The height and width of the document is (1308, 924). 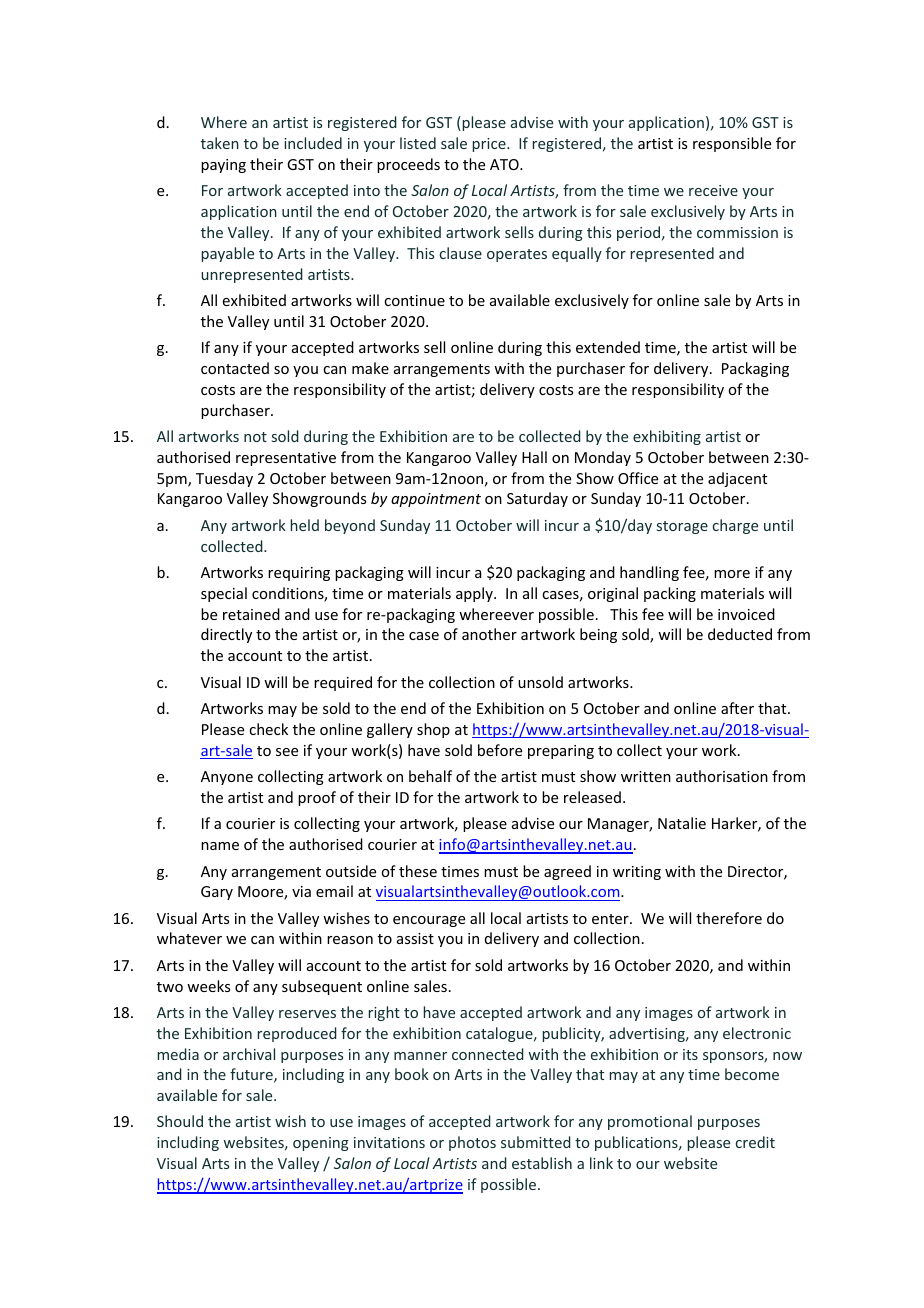 I want to click on ATO, so click(x=505, y=164).
